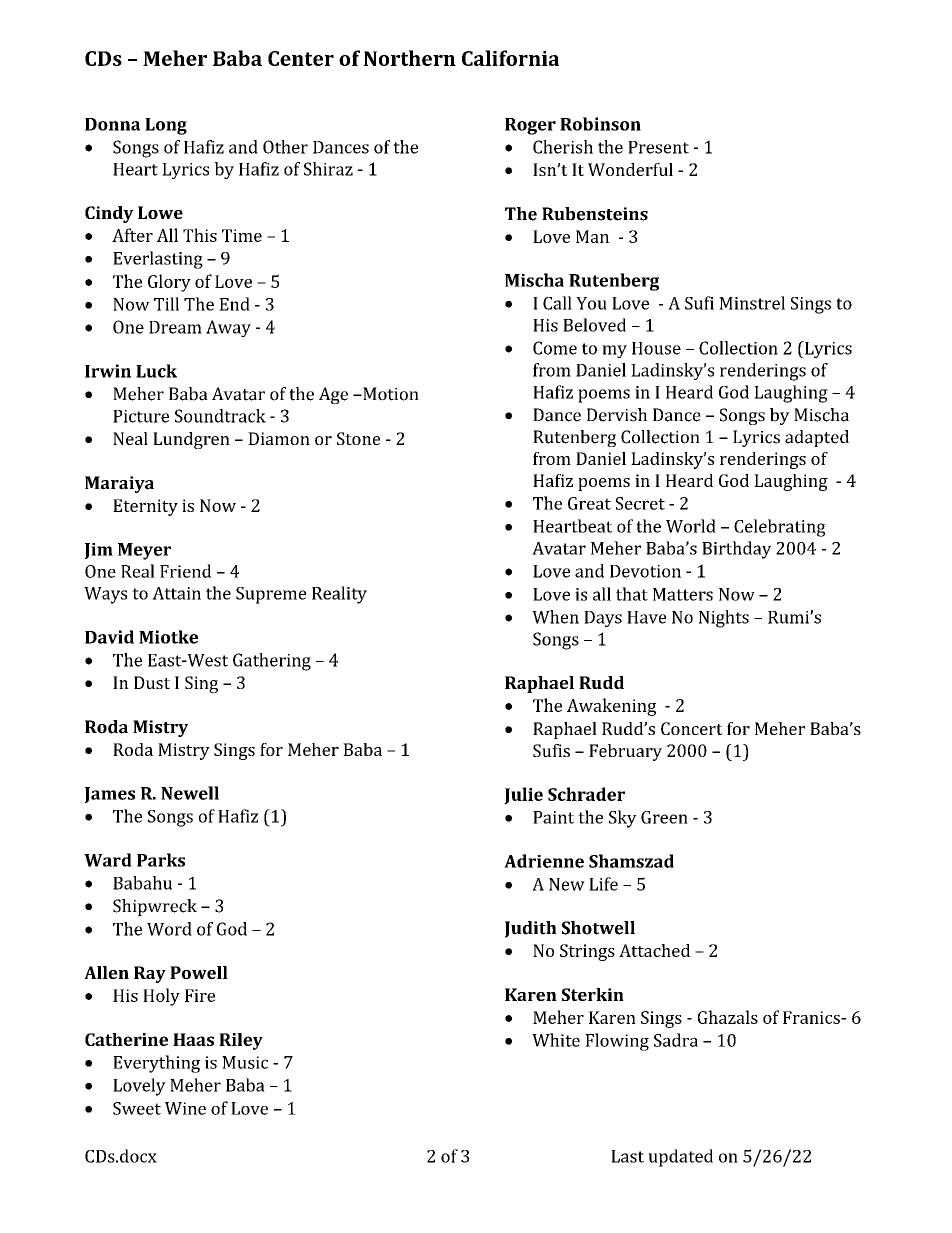 Image resolution: width=952 pixels, height=1233 pixels. Describe the element at coordinates (752, 303) in the screenshot. I see `Minstrel` at that location.
